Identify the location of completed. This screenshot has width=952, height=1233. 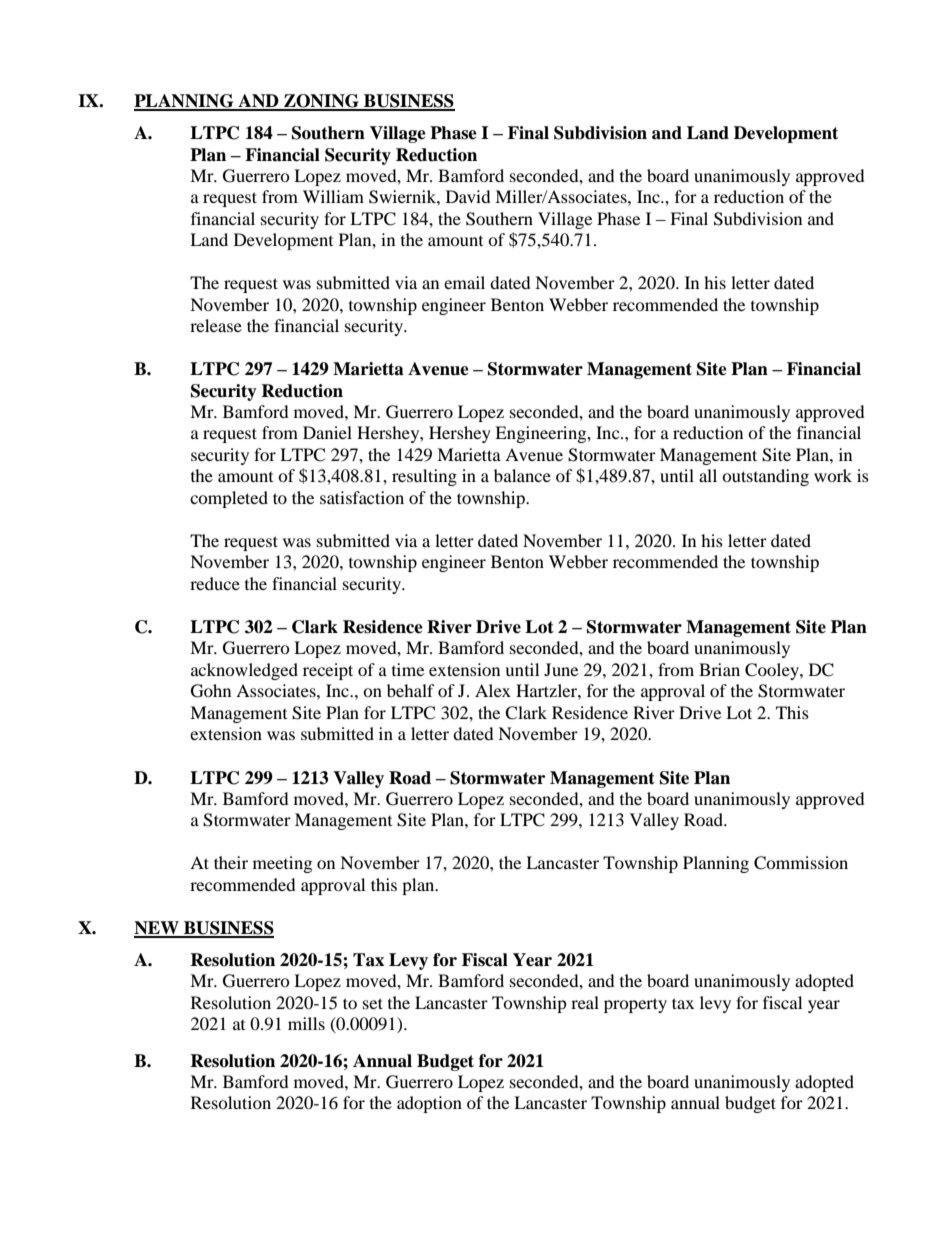
(229, 499).
